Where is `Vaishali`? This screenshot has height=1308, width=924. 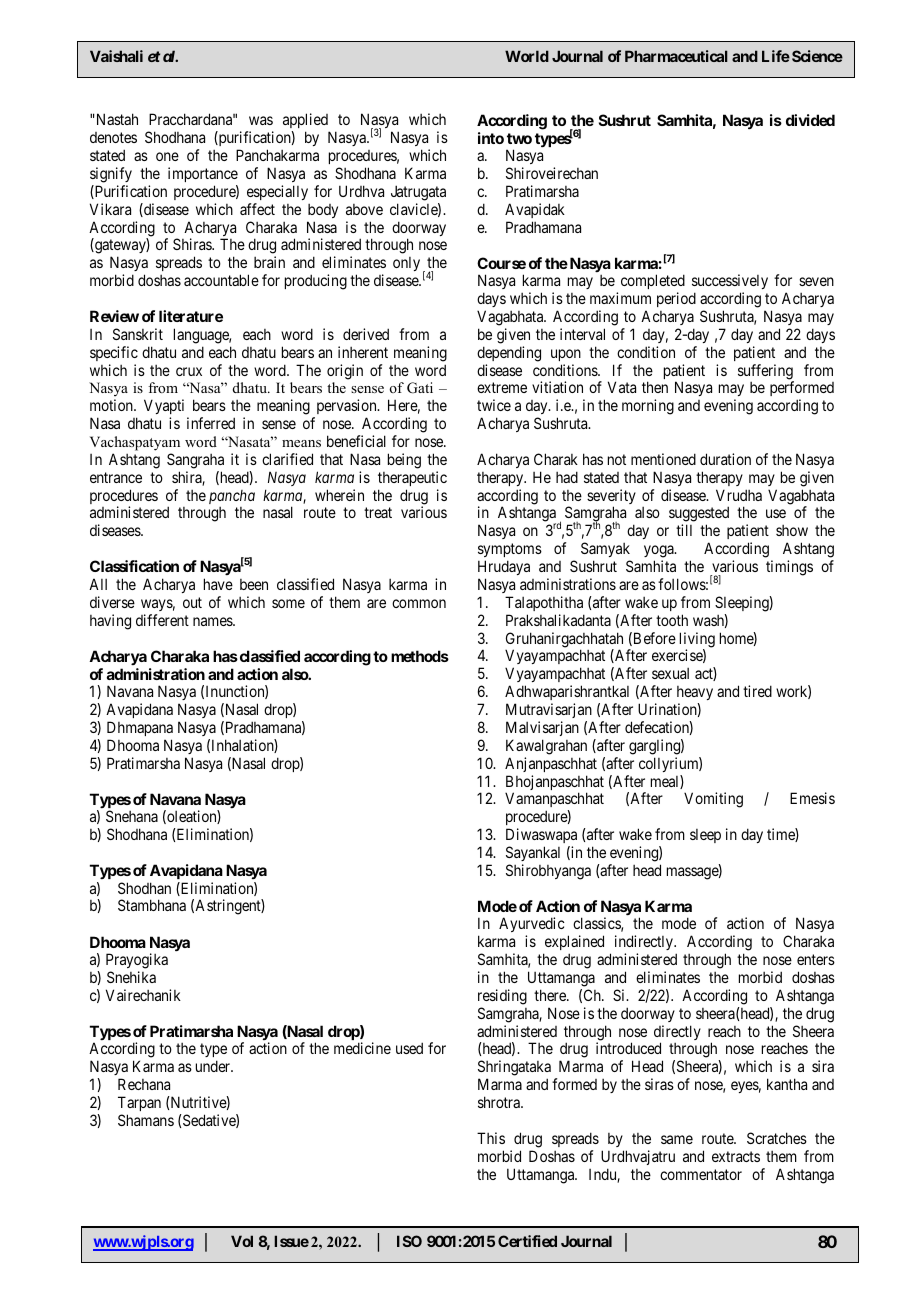 Vaishali is located at coordinates (116, 56).
